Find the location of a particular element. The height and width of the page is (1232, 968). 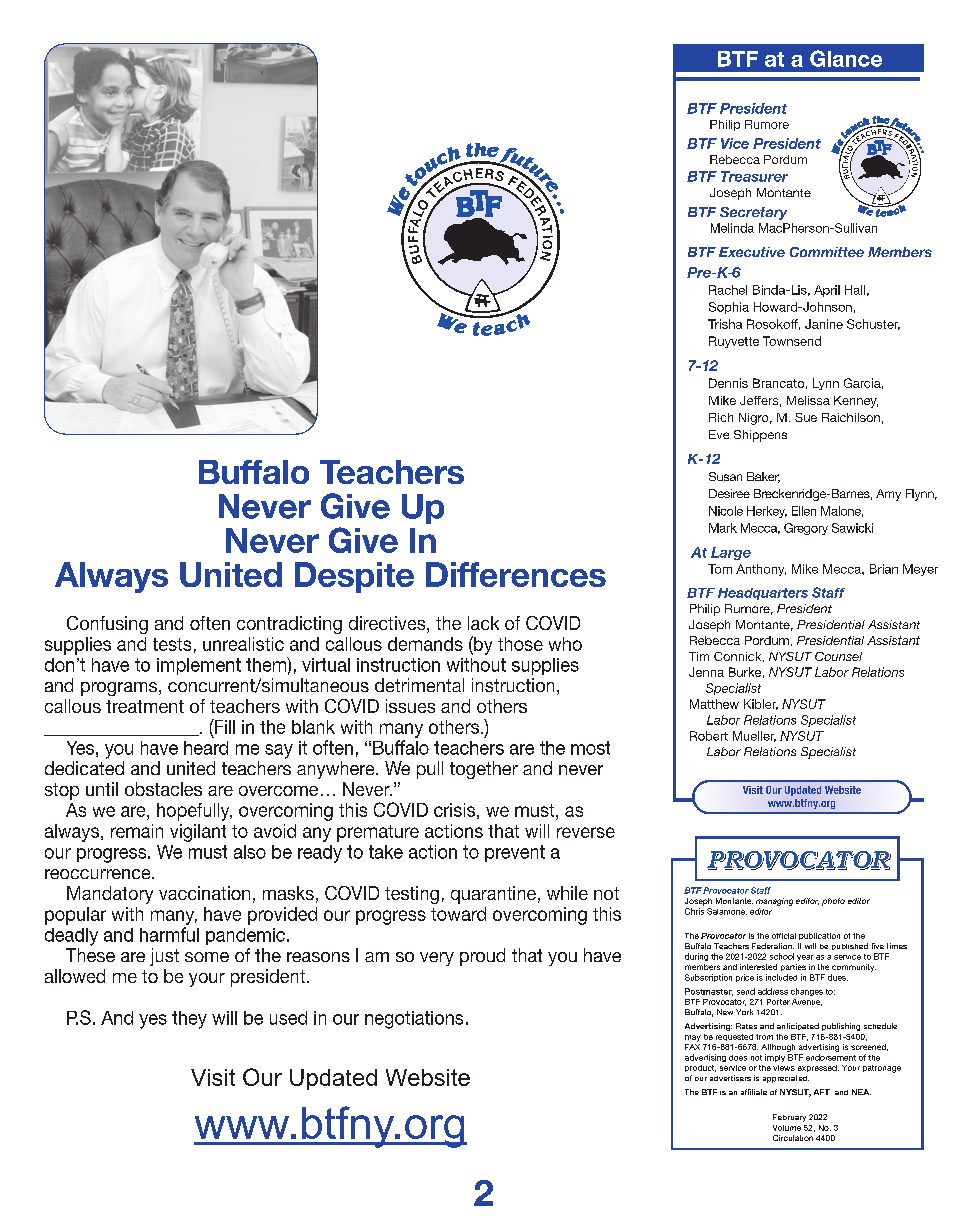

Treasurer is located at coordinates (754, 176).
